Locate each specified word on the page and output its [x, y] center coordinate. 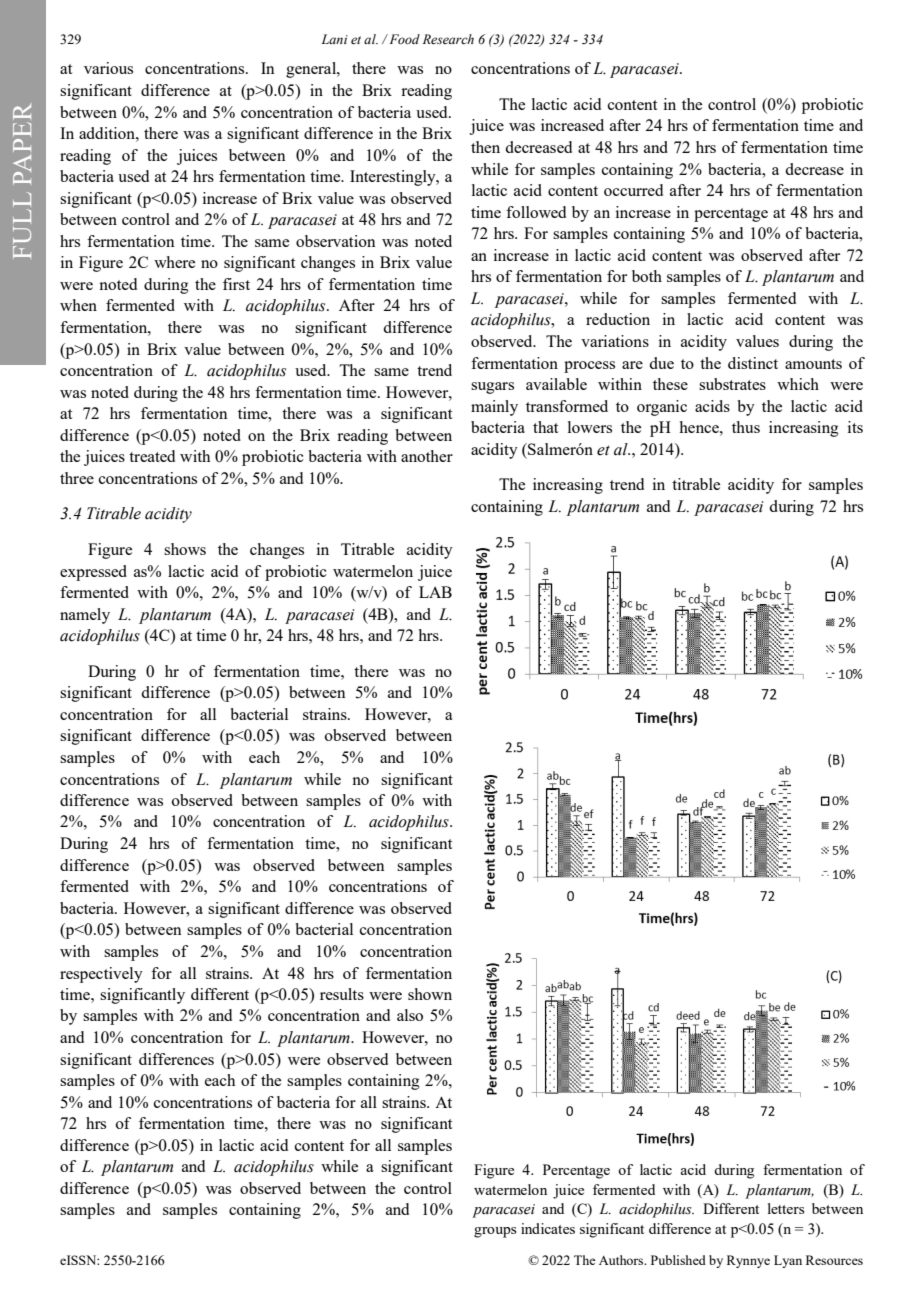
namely [85, 616]
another [427, 456]
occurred [633, 190]
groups [495, 1232]
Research [448, 39]
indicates [548, 1228]
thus [746, 427]
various [108, 68]
